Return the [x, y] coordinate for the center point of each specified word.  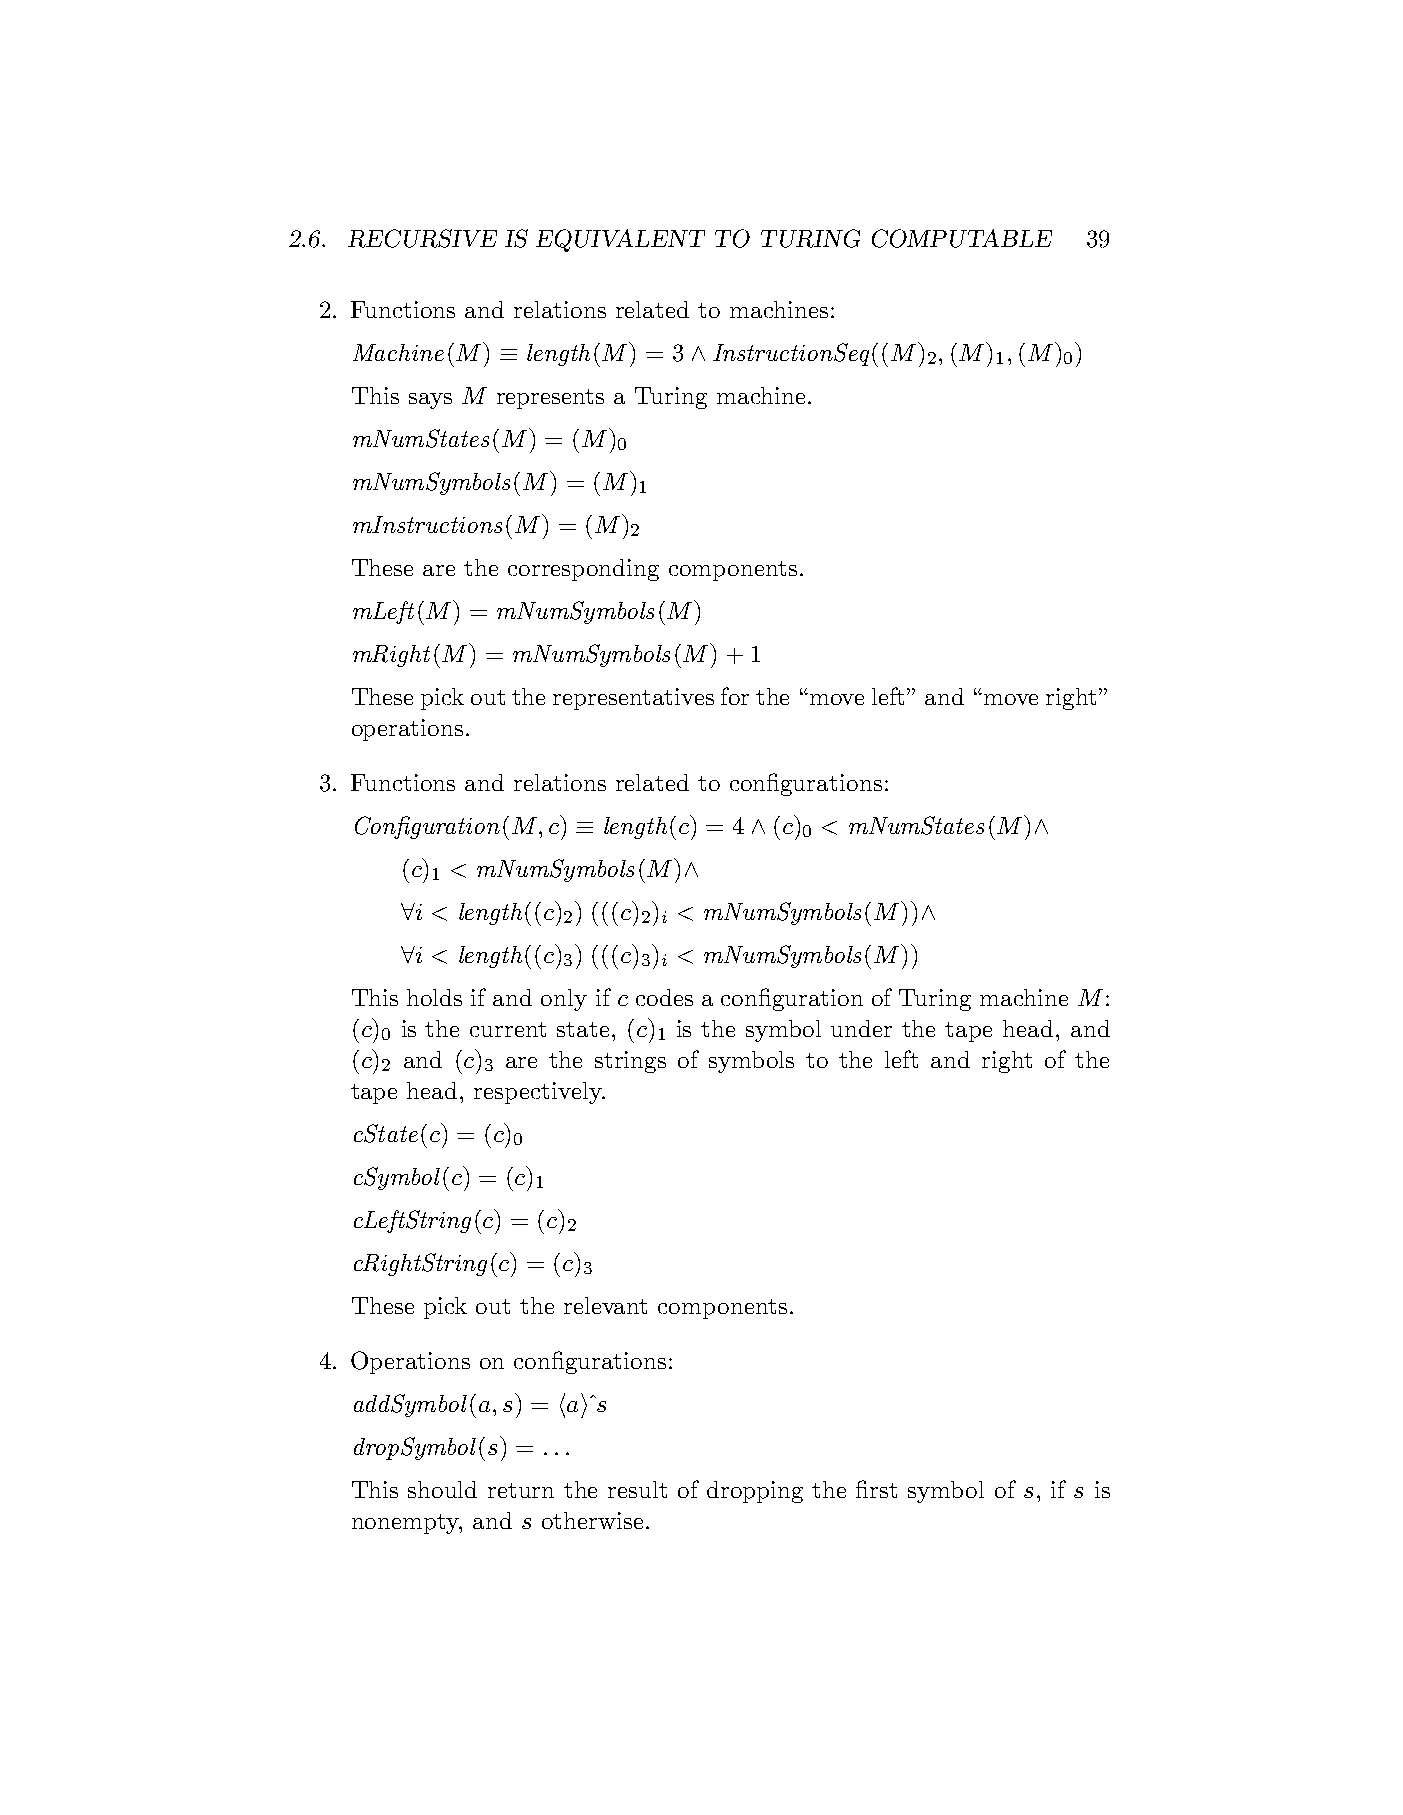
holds [434, 997]
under [861, 1028]
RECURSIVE [422, 238]
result [637, 1489]
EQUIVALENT [620, 240]
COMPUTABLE [962, 238]
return [521, 1490]
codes [664, 997]
